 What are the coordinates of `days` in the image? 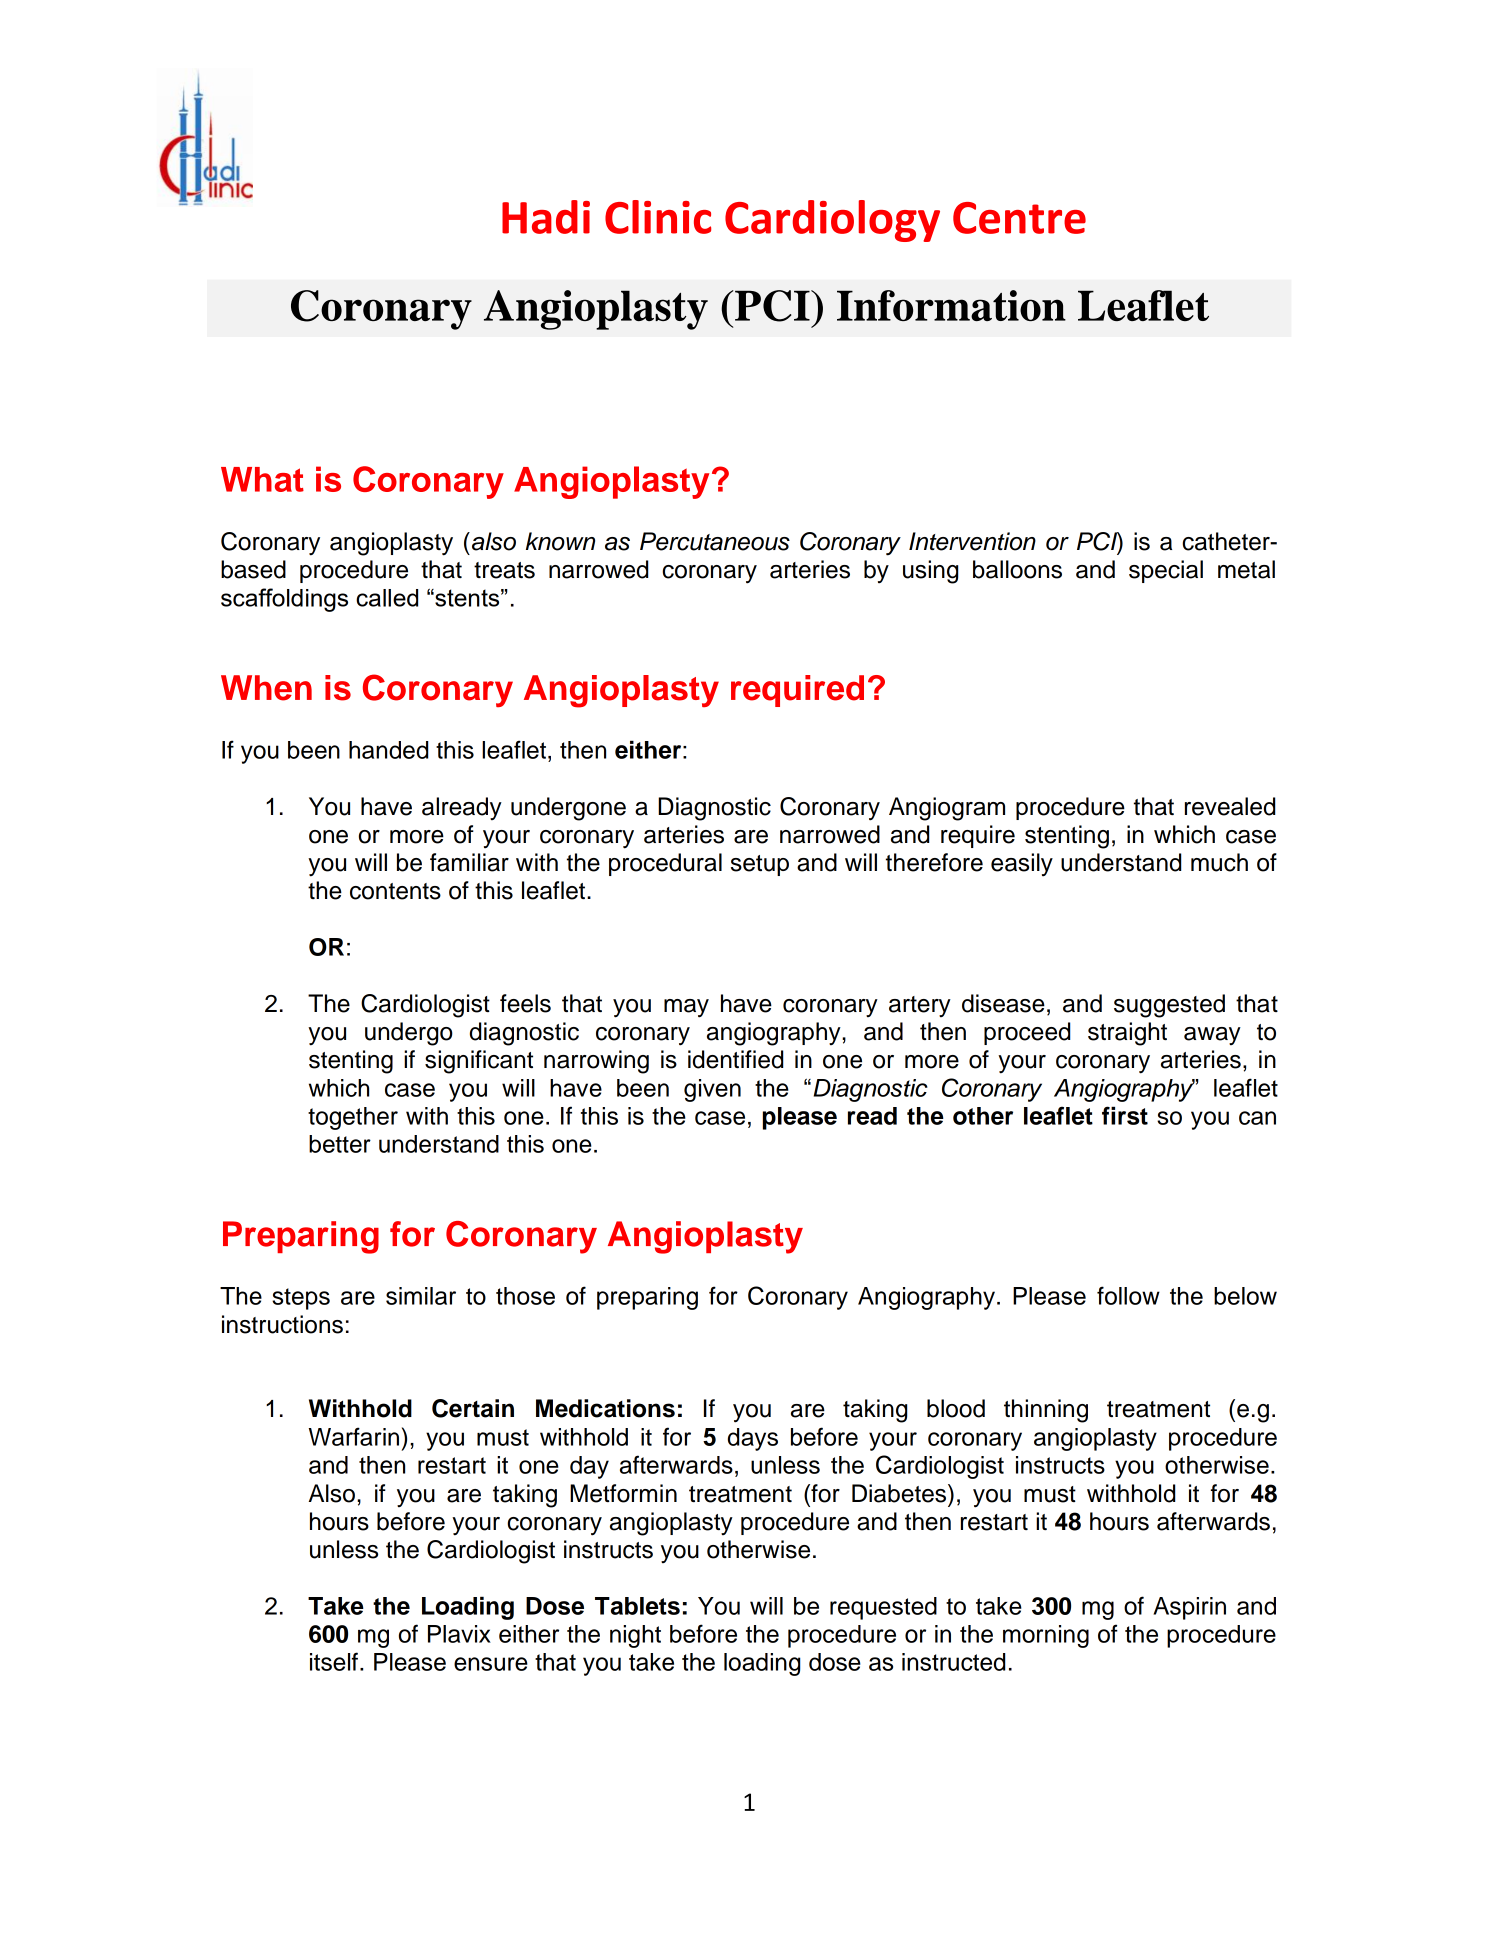 It's located at (753, 1439).
